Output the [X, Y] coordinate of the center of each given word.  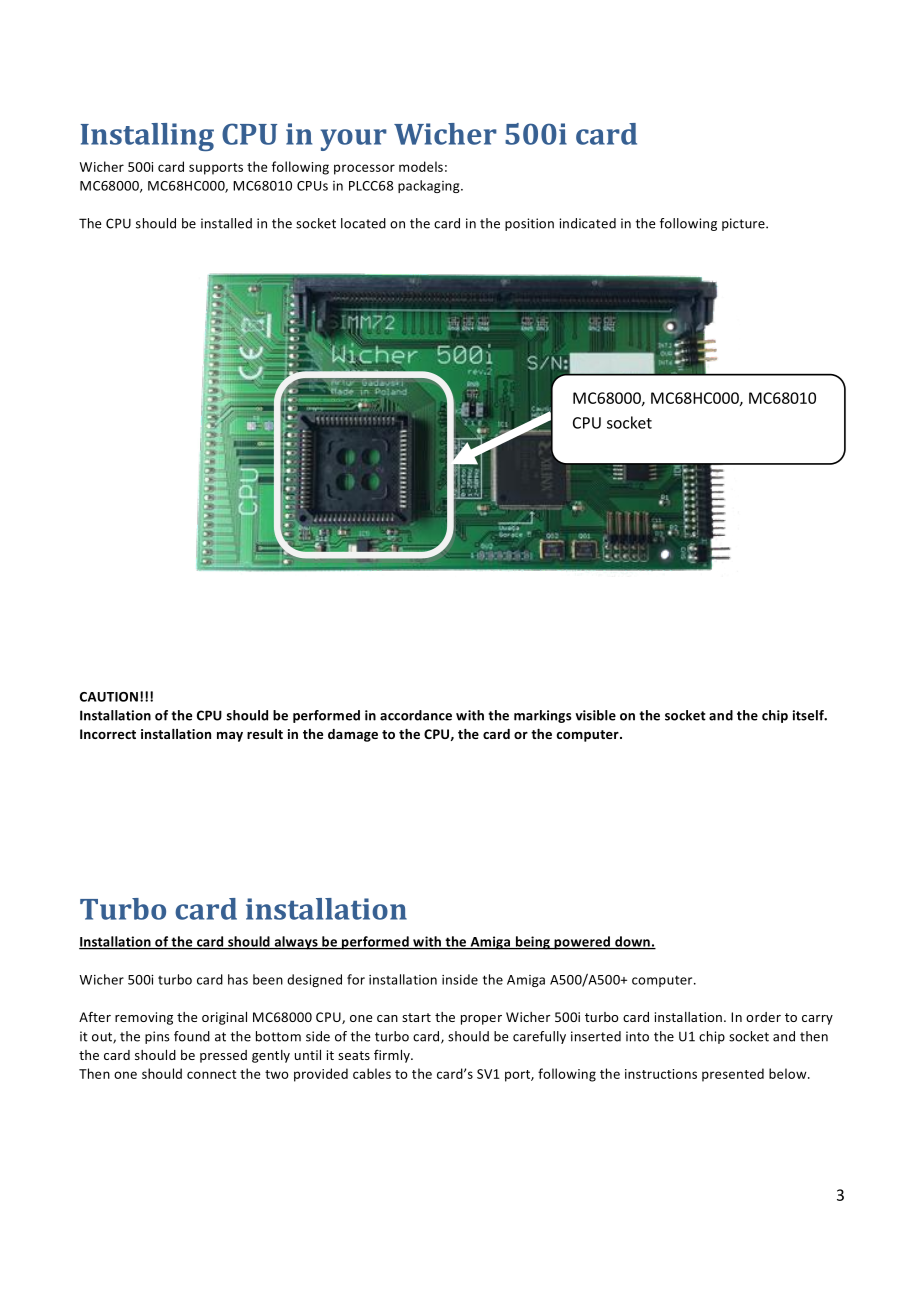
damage [353, 735]
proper [481, 1020]
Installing [147, 137]
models [421, 166]
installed [226, 223]
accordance [416, 715]
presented [733, 1075]
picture [744, 224]
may [230, 737]
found [192, 1036]
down [632, 942]
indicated [587, 223]
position [529, 224]
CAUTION [109, 697]
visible [595, 715]
